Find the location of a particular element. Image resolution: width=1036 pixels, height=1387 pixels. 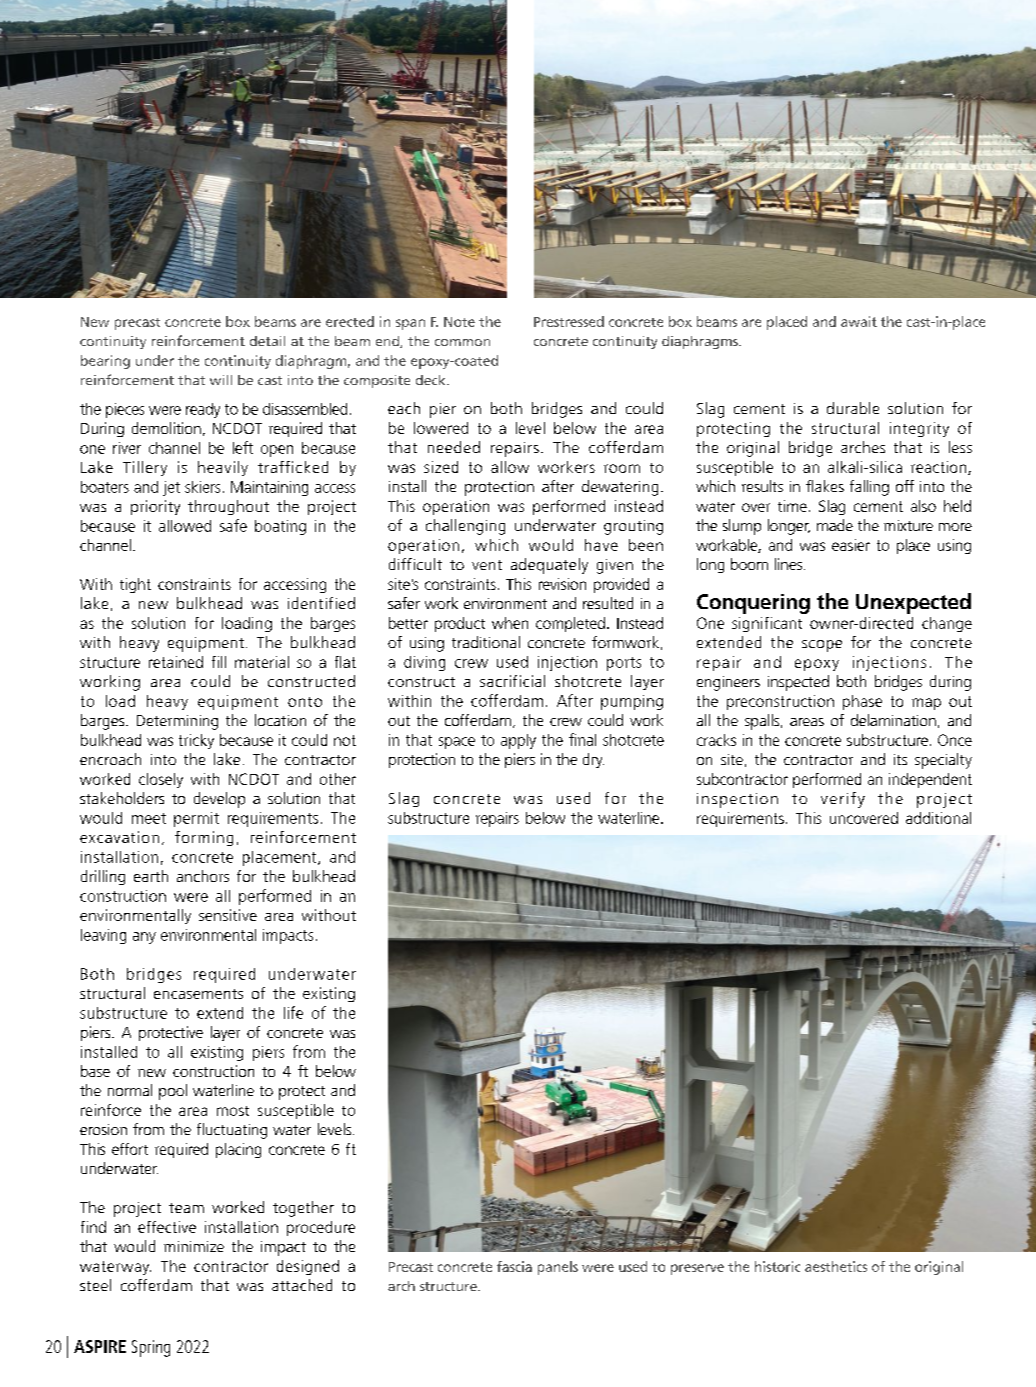

Spring is located at coordinates (151, 1348).
